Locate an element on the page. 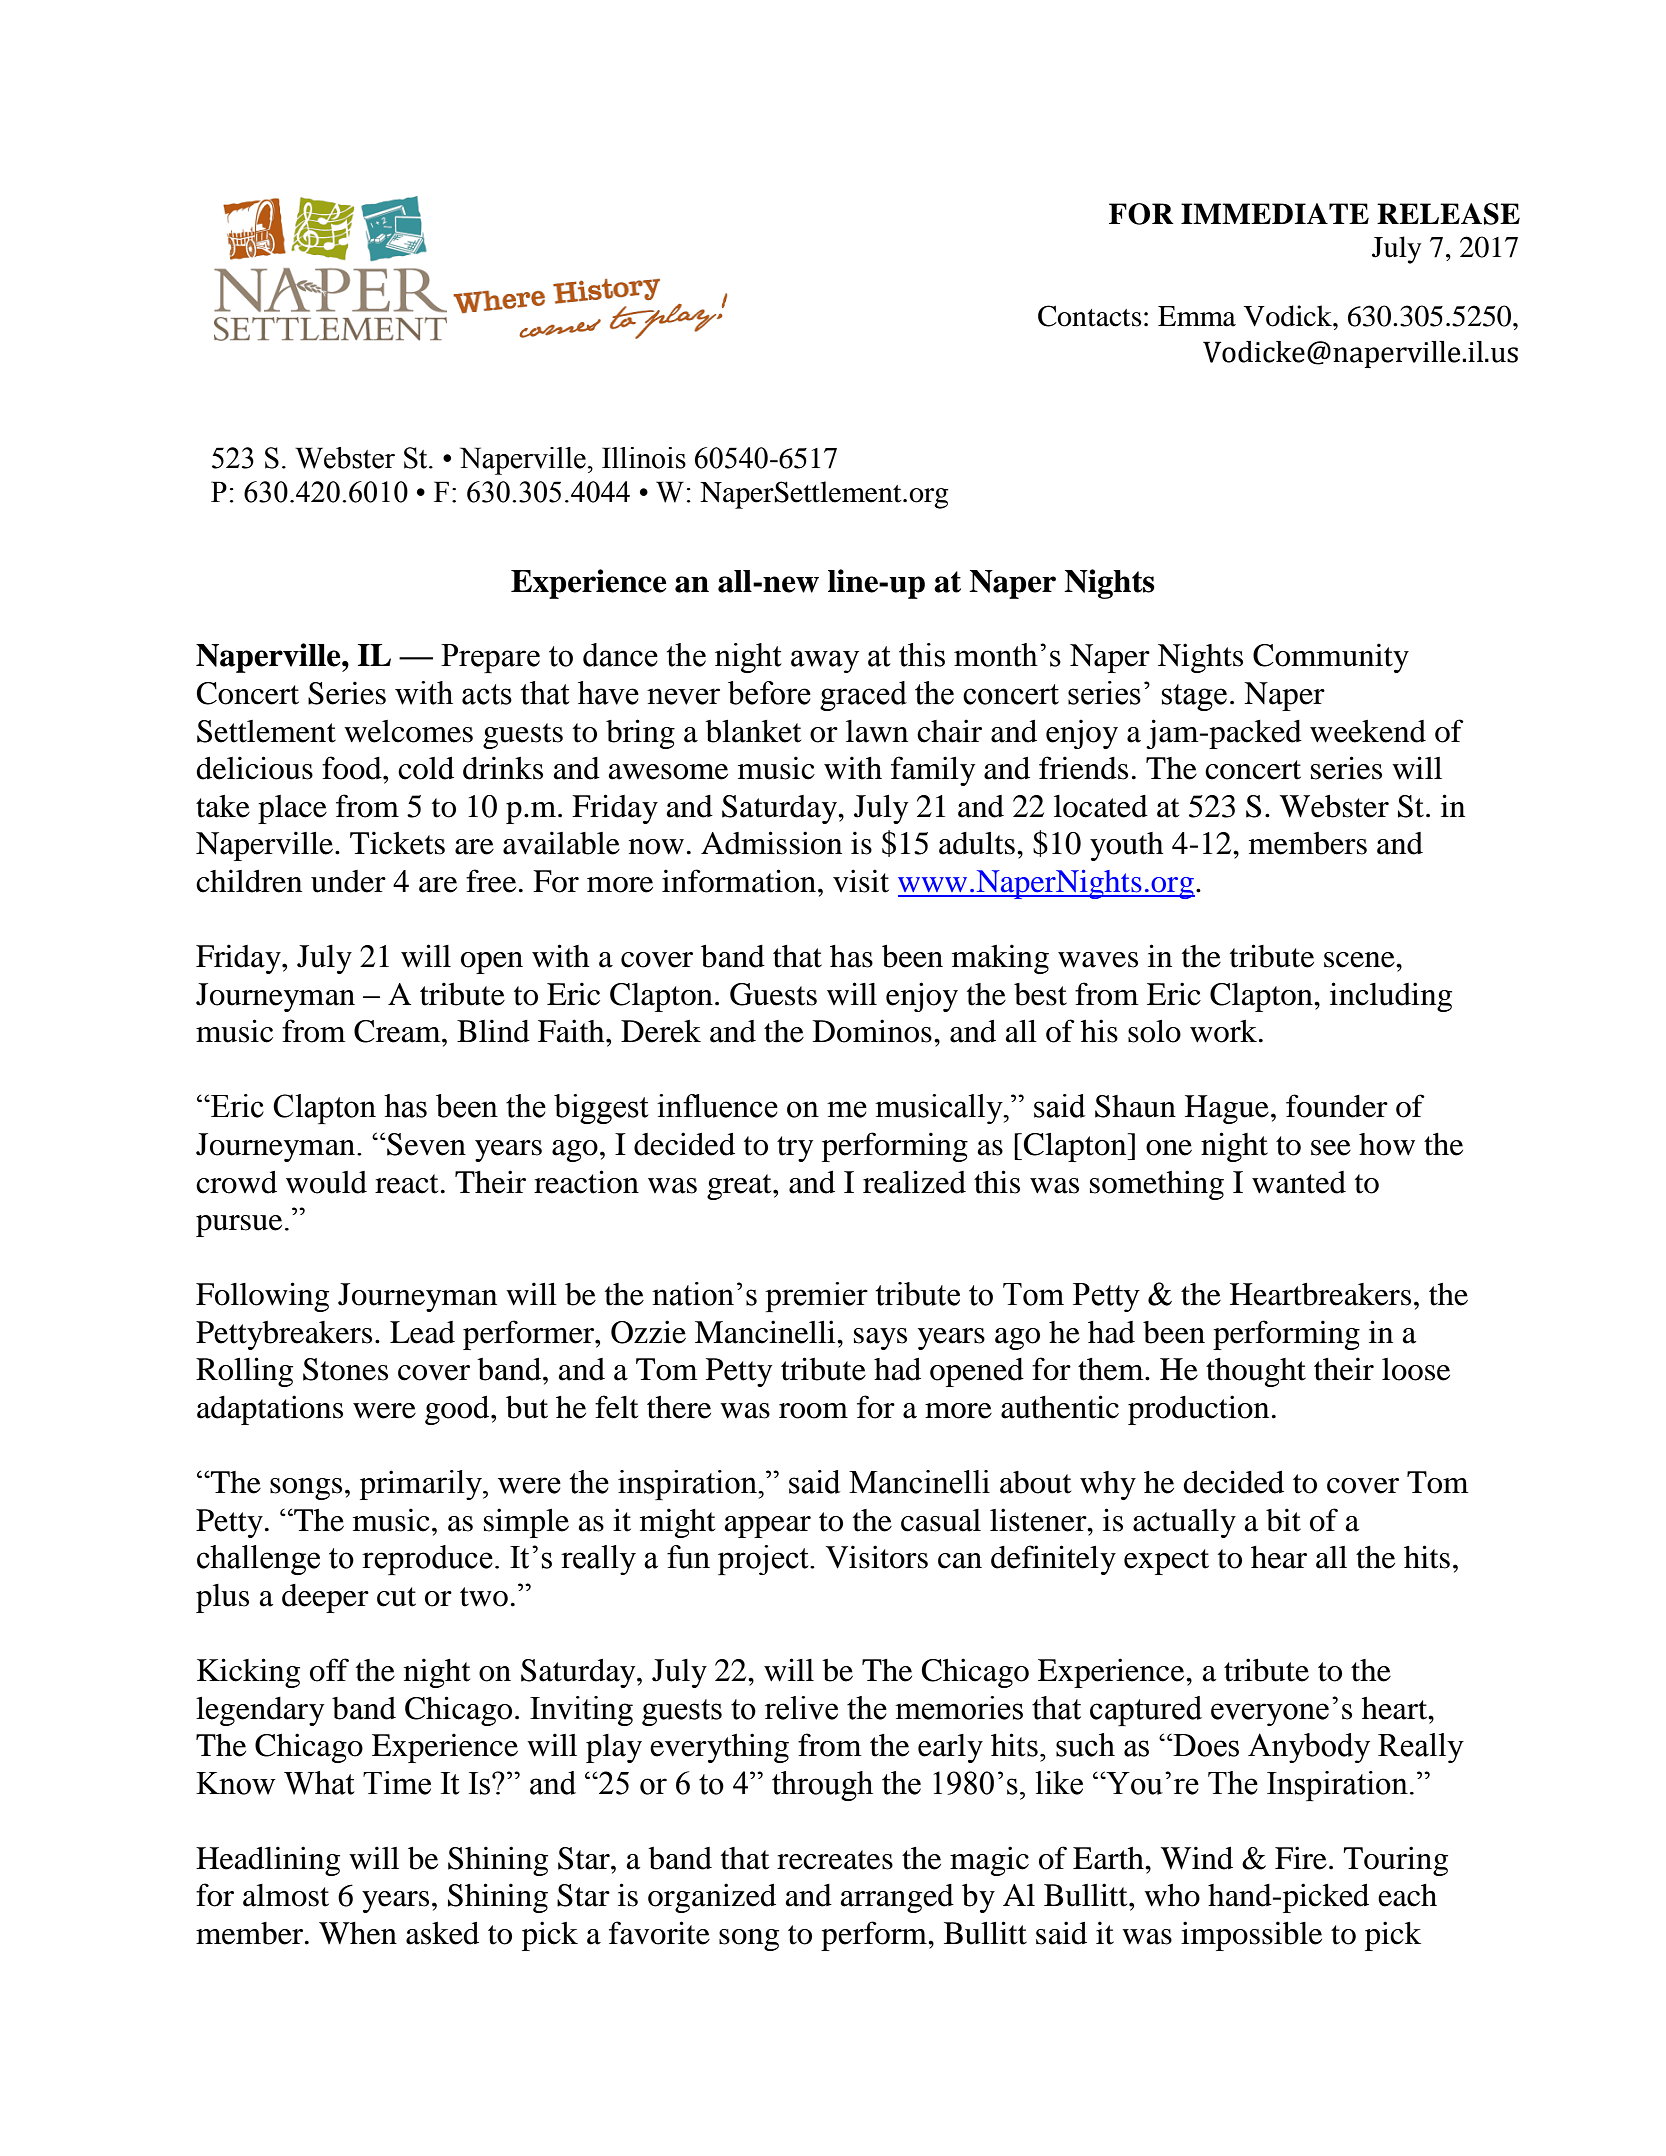 The height and width of the document is (2156, 1666). says is located at coordinates (880, 1339).
